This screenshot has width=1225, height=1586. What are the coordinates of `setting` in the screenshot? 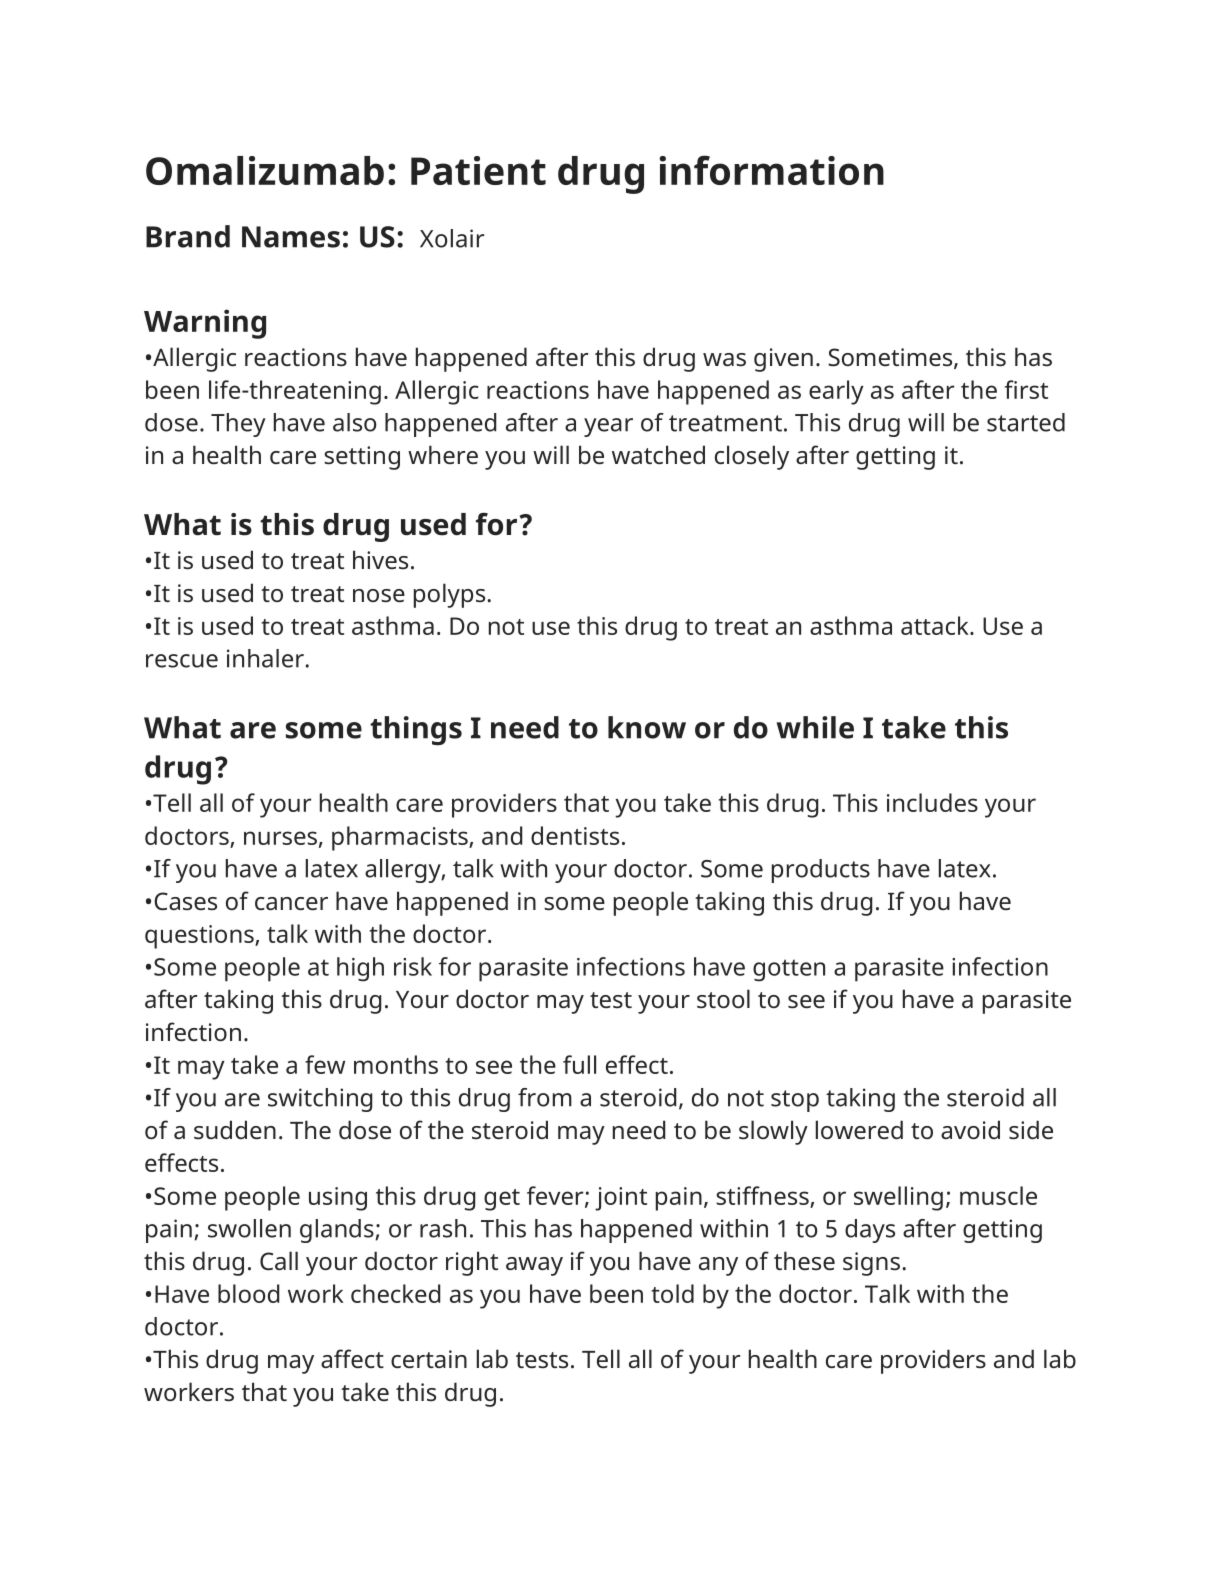 It's located at (362, 458).
